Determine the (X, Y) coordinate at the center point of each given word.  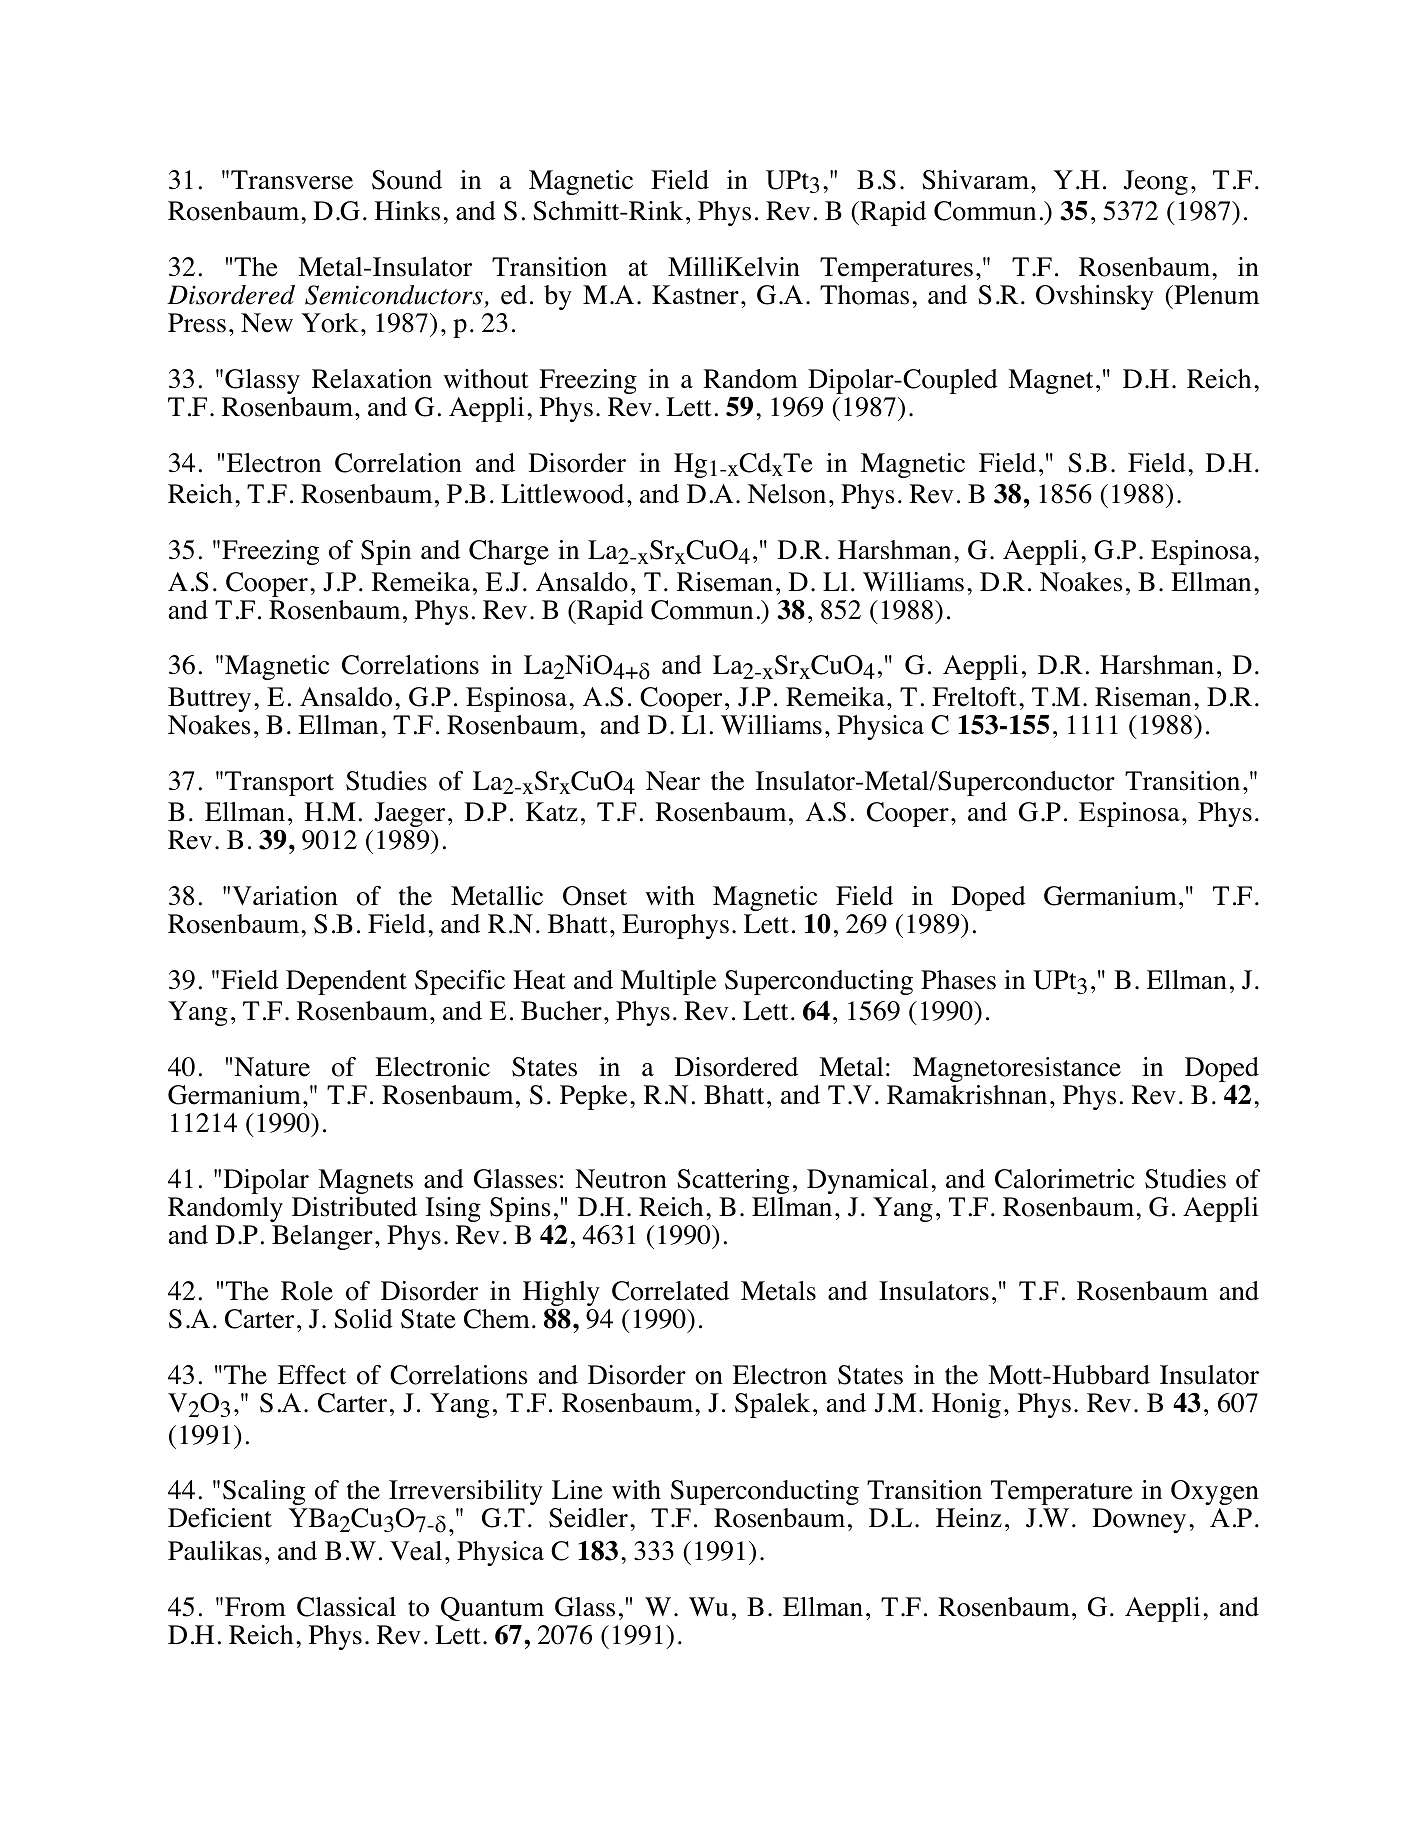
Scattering (733, 1181)
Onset (595, 896)
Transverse (292, 180)
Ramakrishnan (967, 1095)
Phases (958, 980)
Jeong (1156, 182)
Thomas (864, 295)
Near (673, 781)
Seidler (588, 1518)
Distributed (354, 1207)
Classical (346, 1607)
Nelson (787, 494)
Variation (285, 896)
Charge (509, 552)
